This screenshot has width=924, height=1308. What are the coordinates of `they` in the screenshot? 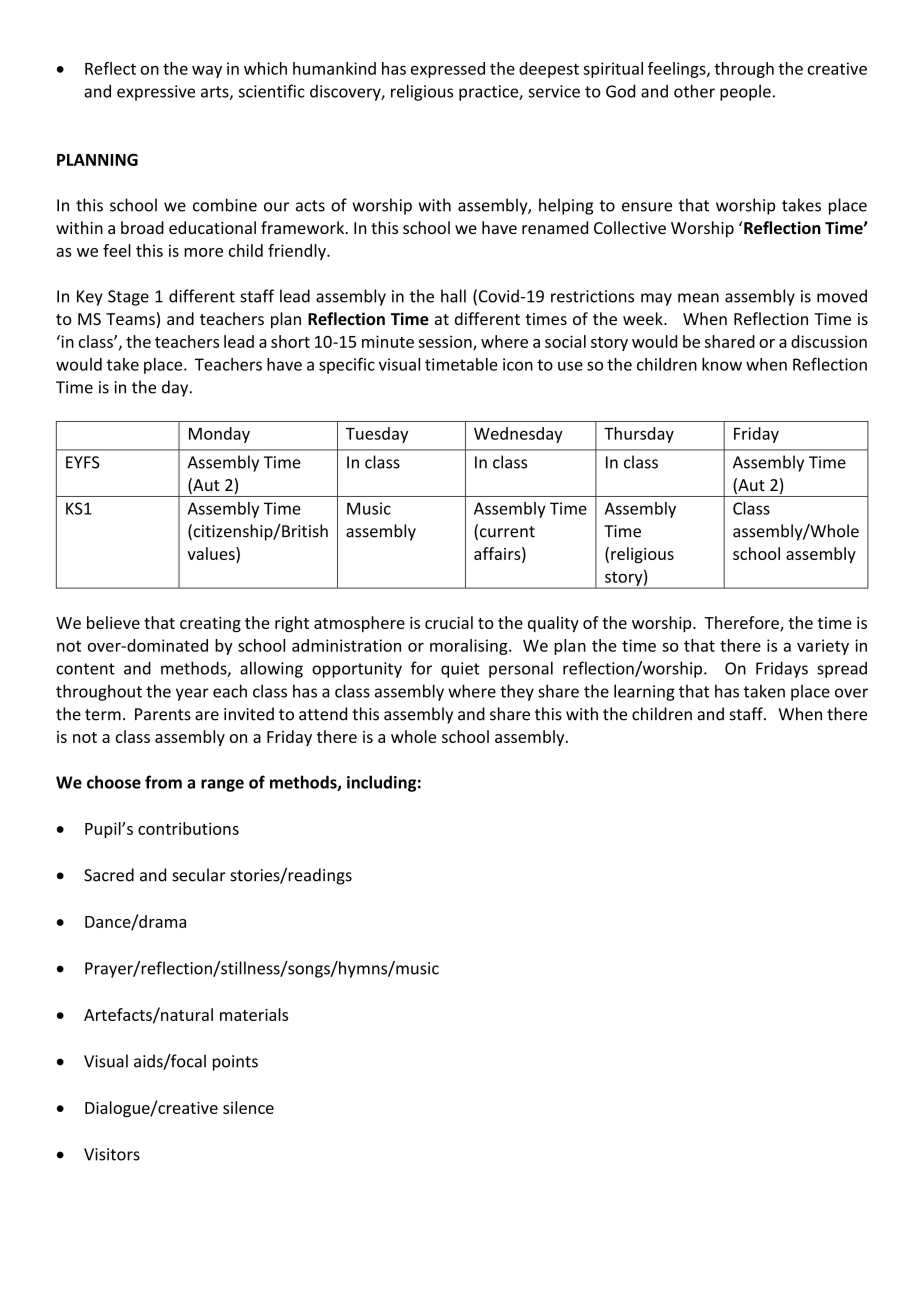 It's located at (517, 692).
